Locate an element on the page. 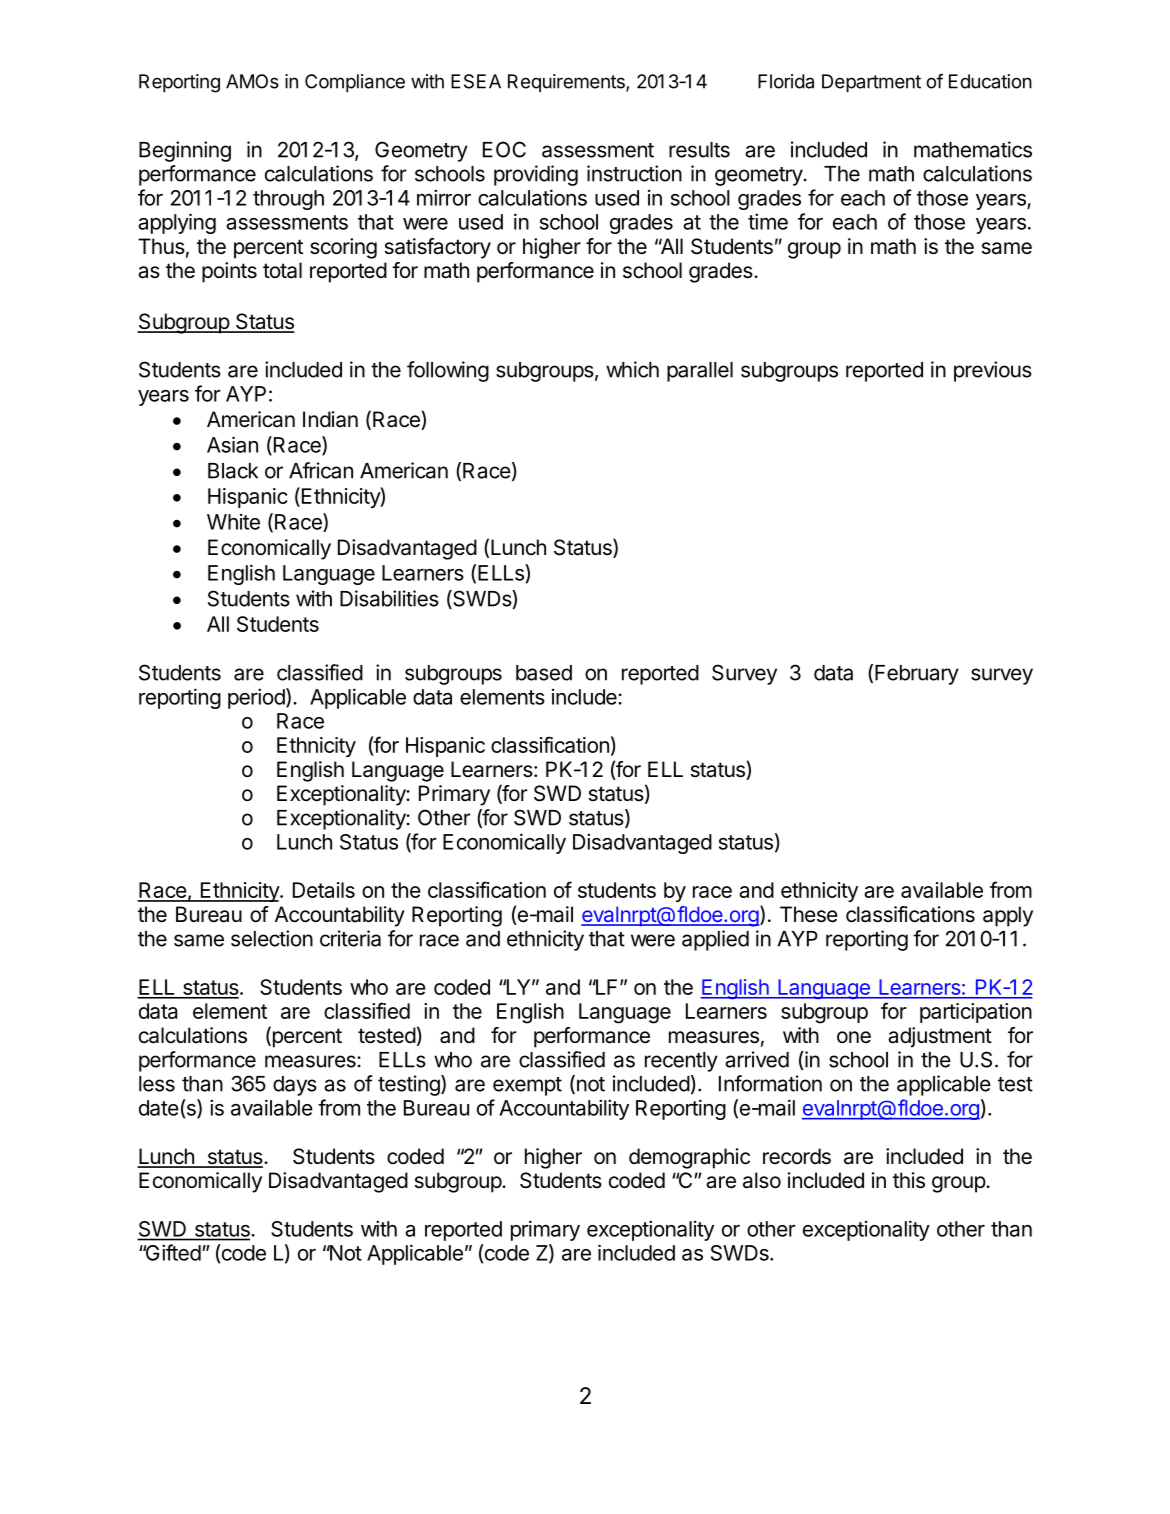 The height and width of the image is (1514, 1170). Gifted is located at coordinates (172, 1252).
